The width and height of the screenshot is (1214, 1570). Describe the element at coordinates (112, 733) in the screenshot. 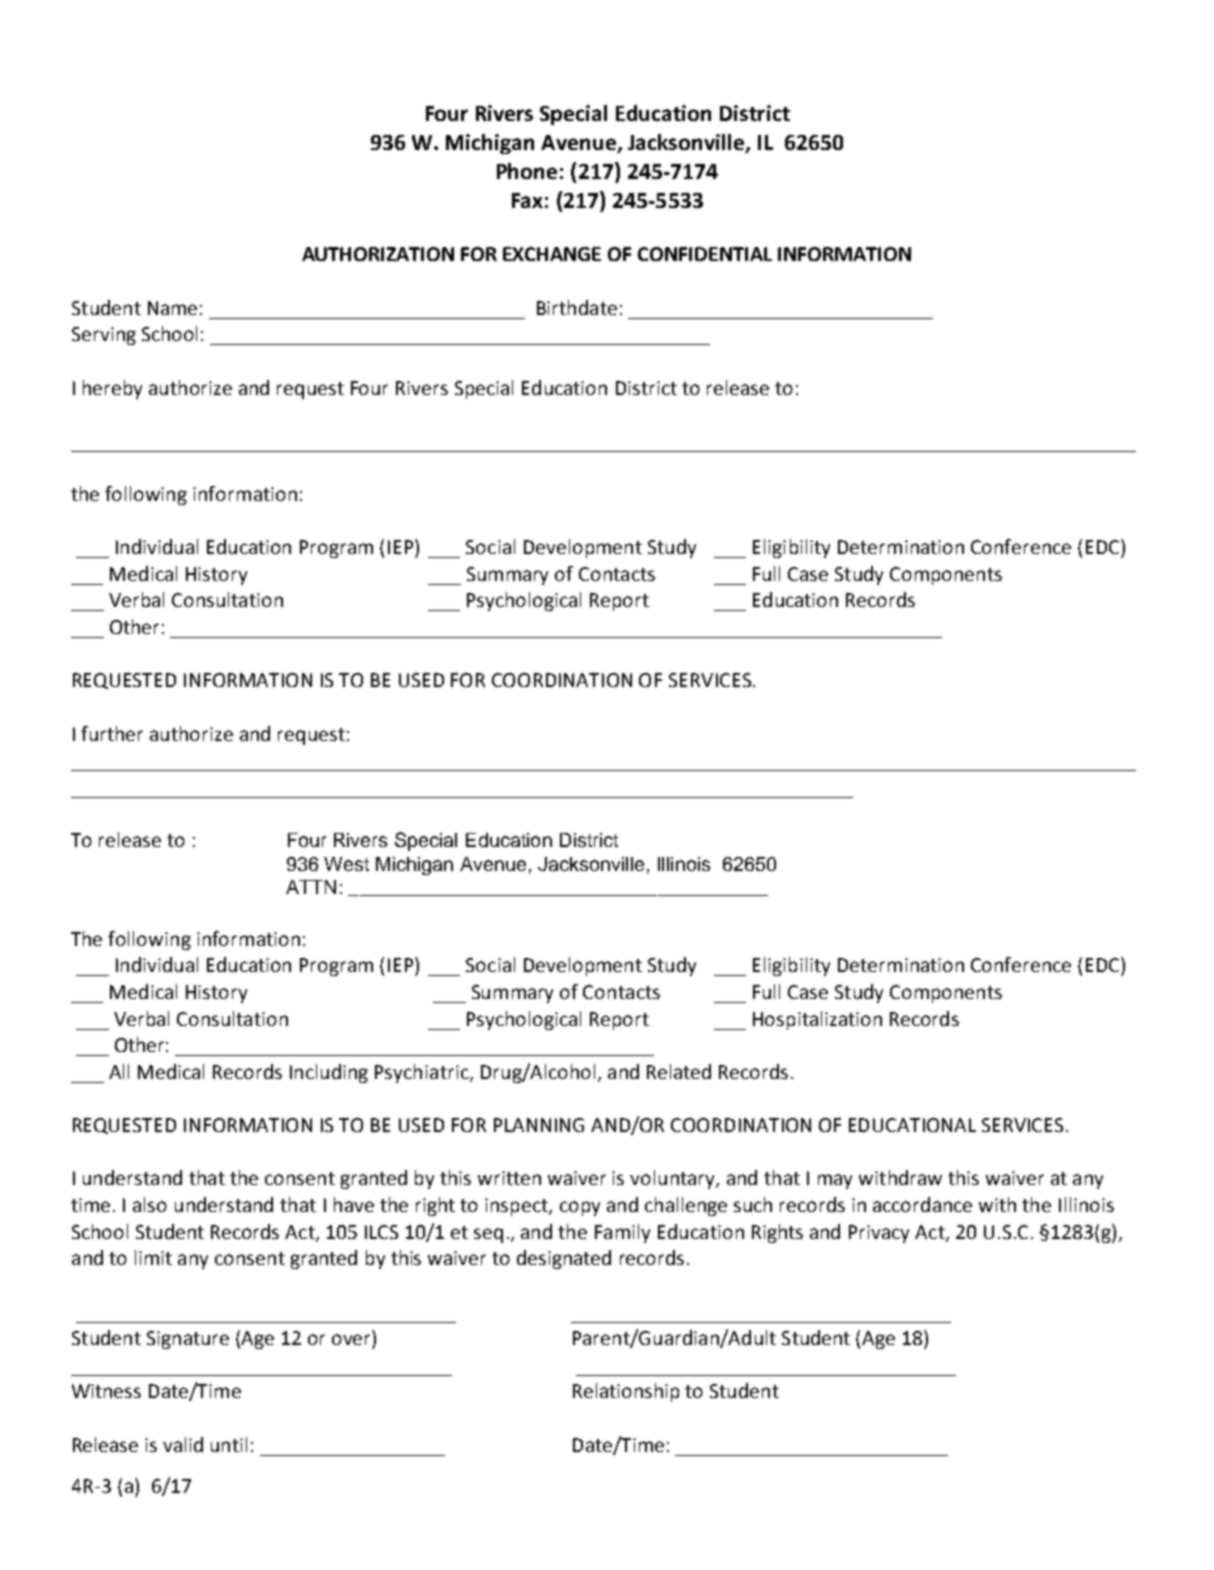

I see `further` at that location.
